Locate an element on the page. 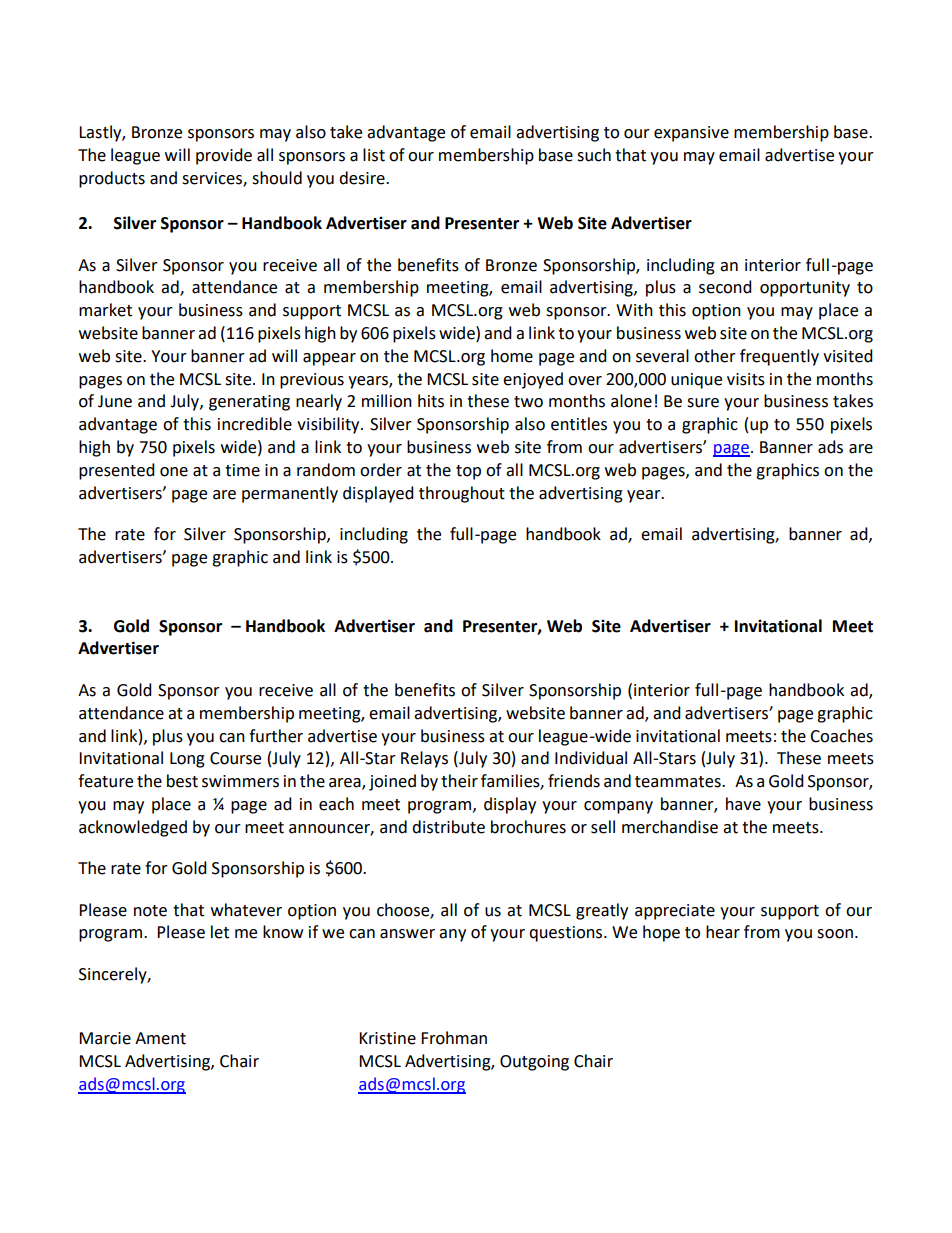 The width and height of the document is (952, 1233). list is located at coordinates (374, 155).
